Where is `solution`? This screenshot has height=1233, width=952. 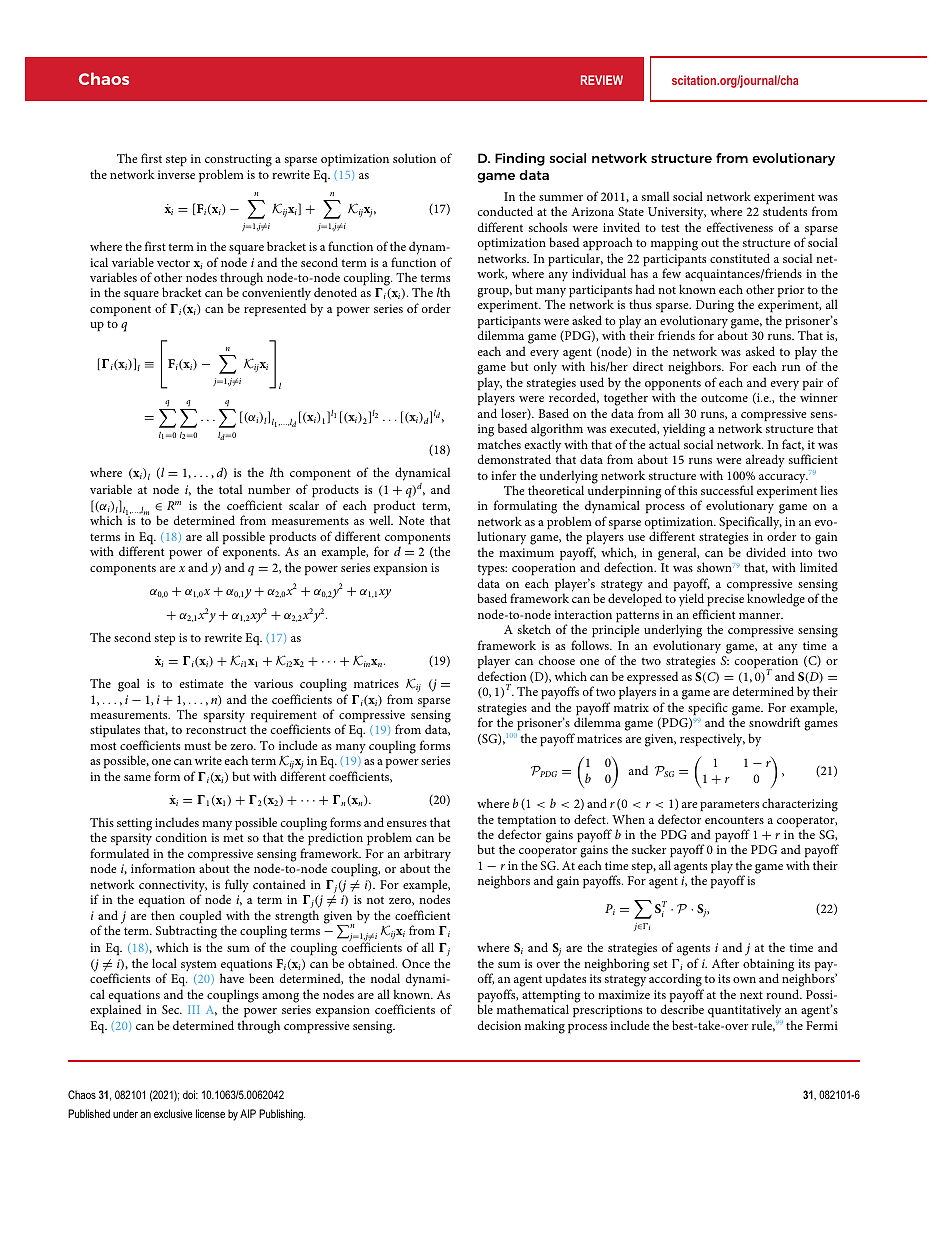 solution is located at coordinates (414, 158).
